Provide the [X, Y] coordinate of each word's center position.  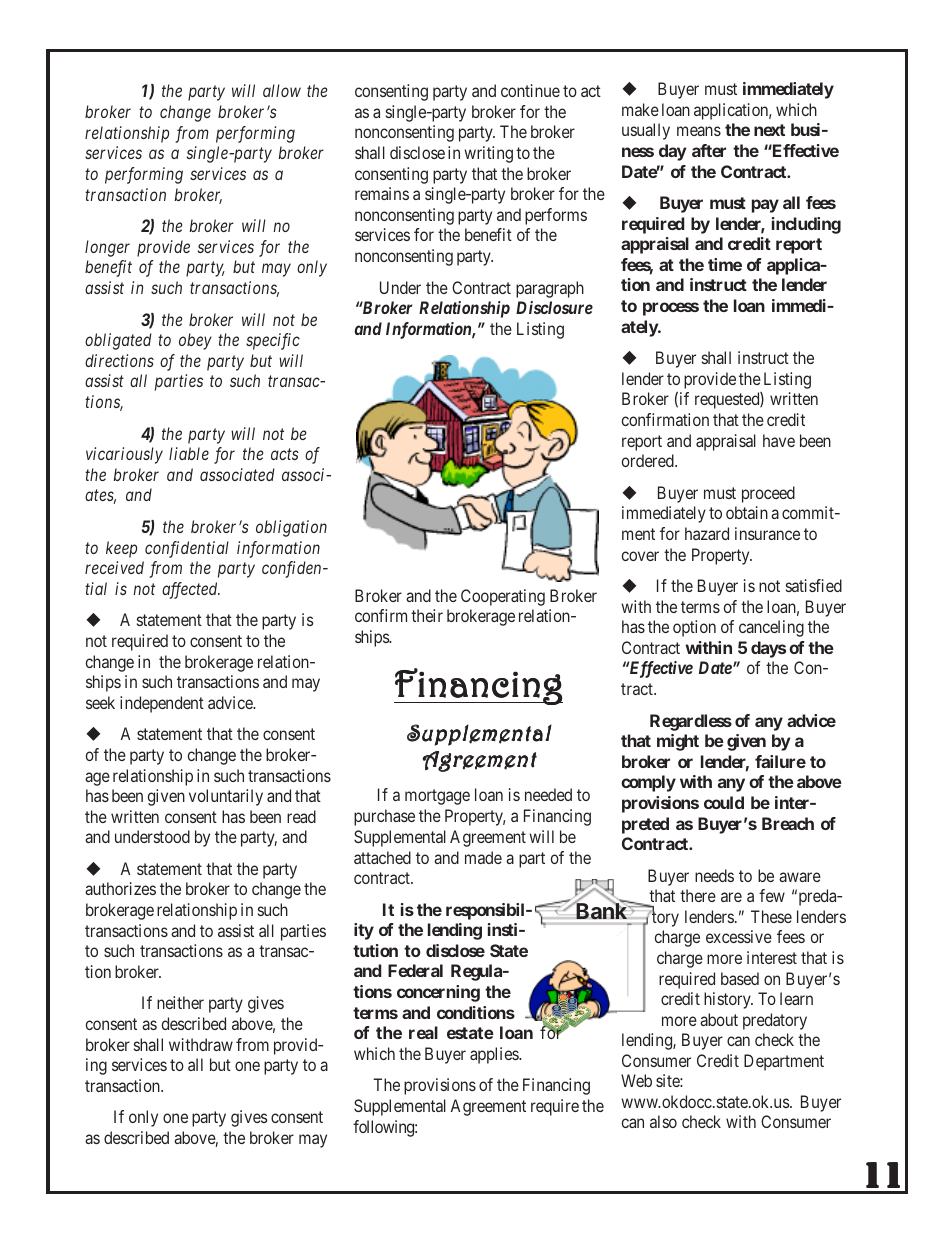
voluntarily [226, 797]
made [483, 857]
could [724, 802]
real [423, 1032]
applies [495, 1055]
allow [282, 90]
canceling [771, 628]
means [699, 131]
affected [191, 590]
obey [195, 341]
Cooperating [503, 597]
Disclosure [554, 307]
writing [488, 154]
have [779, 440]
